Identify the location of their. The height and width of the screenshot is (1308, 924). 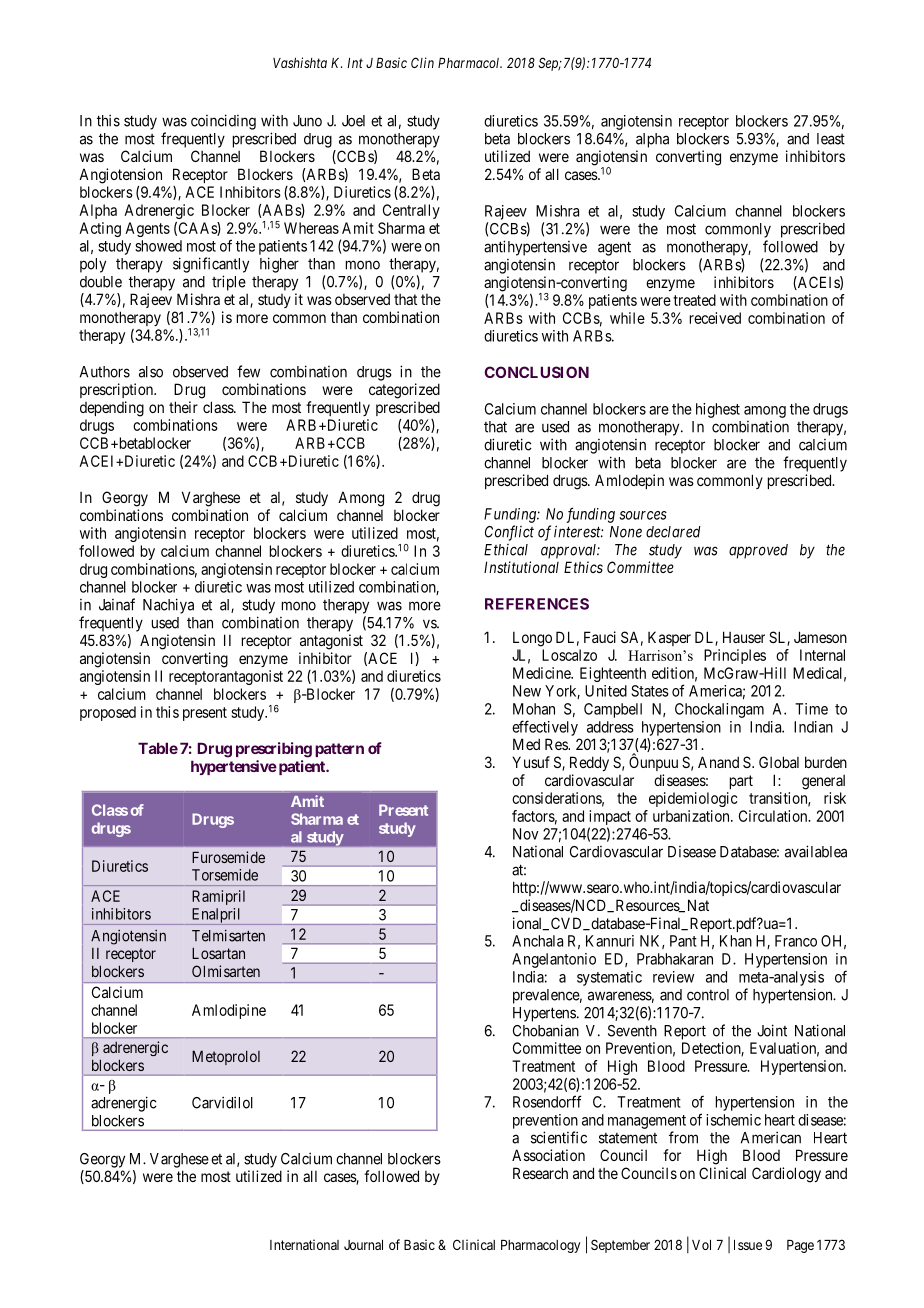
(183, 407).
